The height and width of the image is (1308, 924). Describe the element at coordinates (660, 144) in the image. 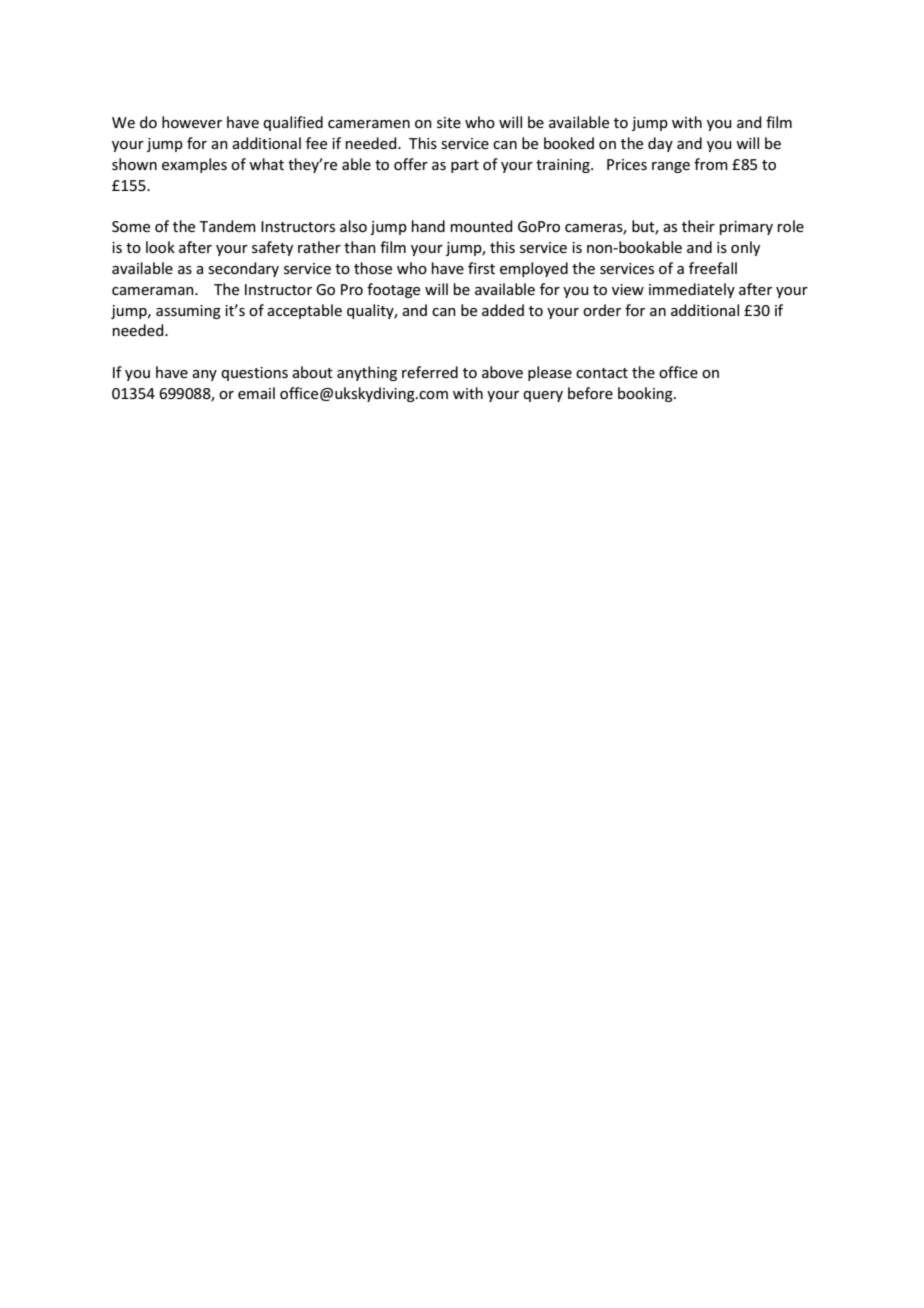

I see `day` at that location.
